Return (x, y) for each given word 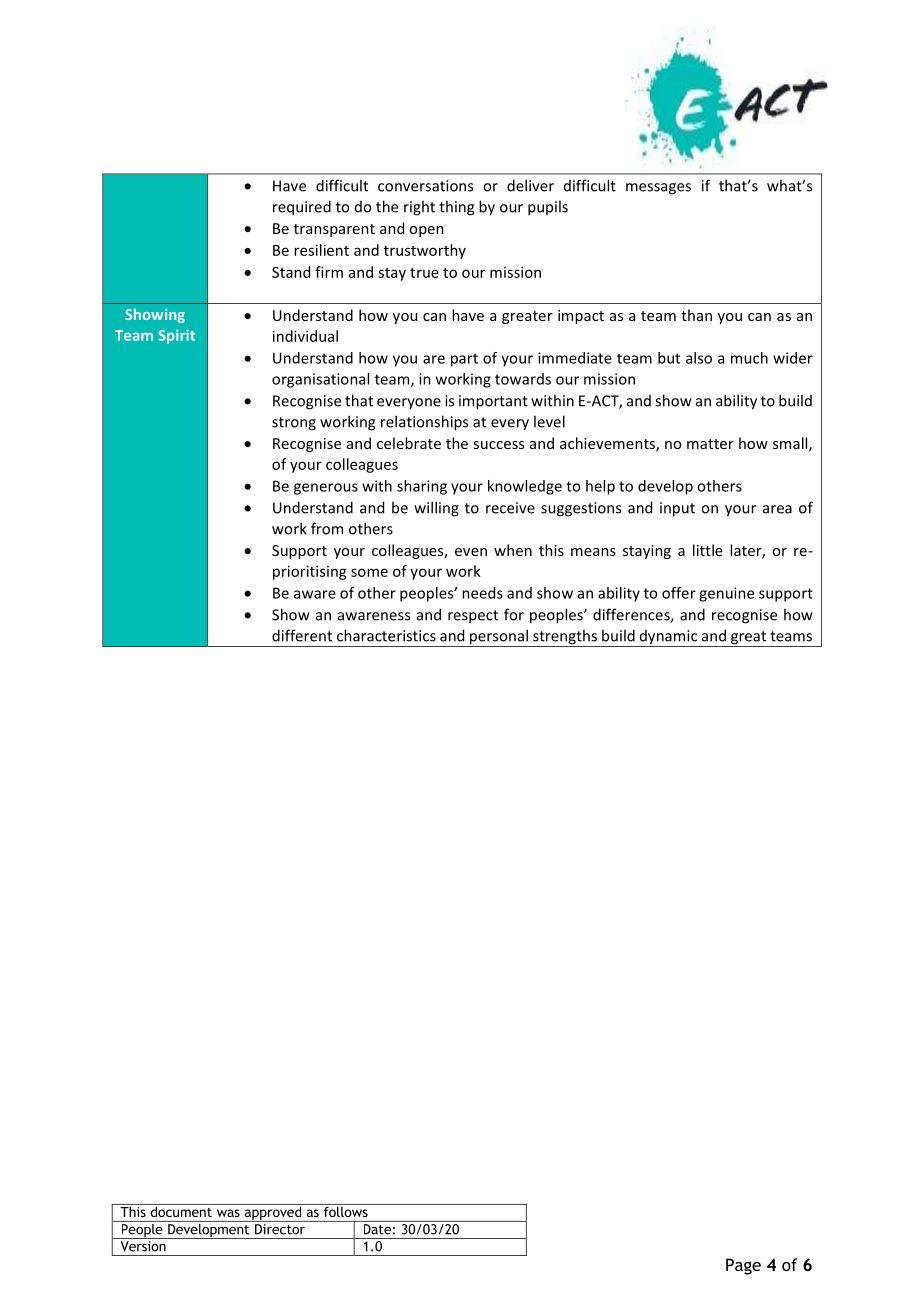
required (302, 208)
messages (658, 189)
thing (456, 208)
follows (345, 1210)
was (228, 1213)
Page (743, 1266)
